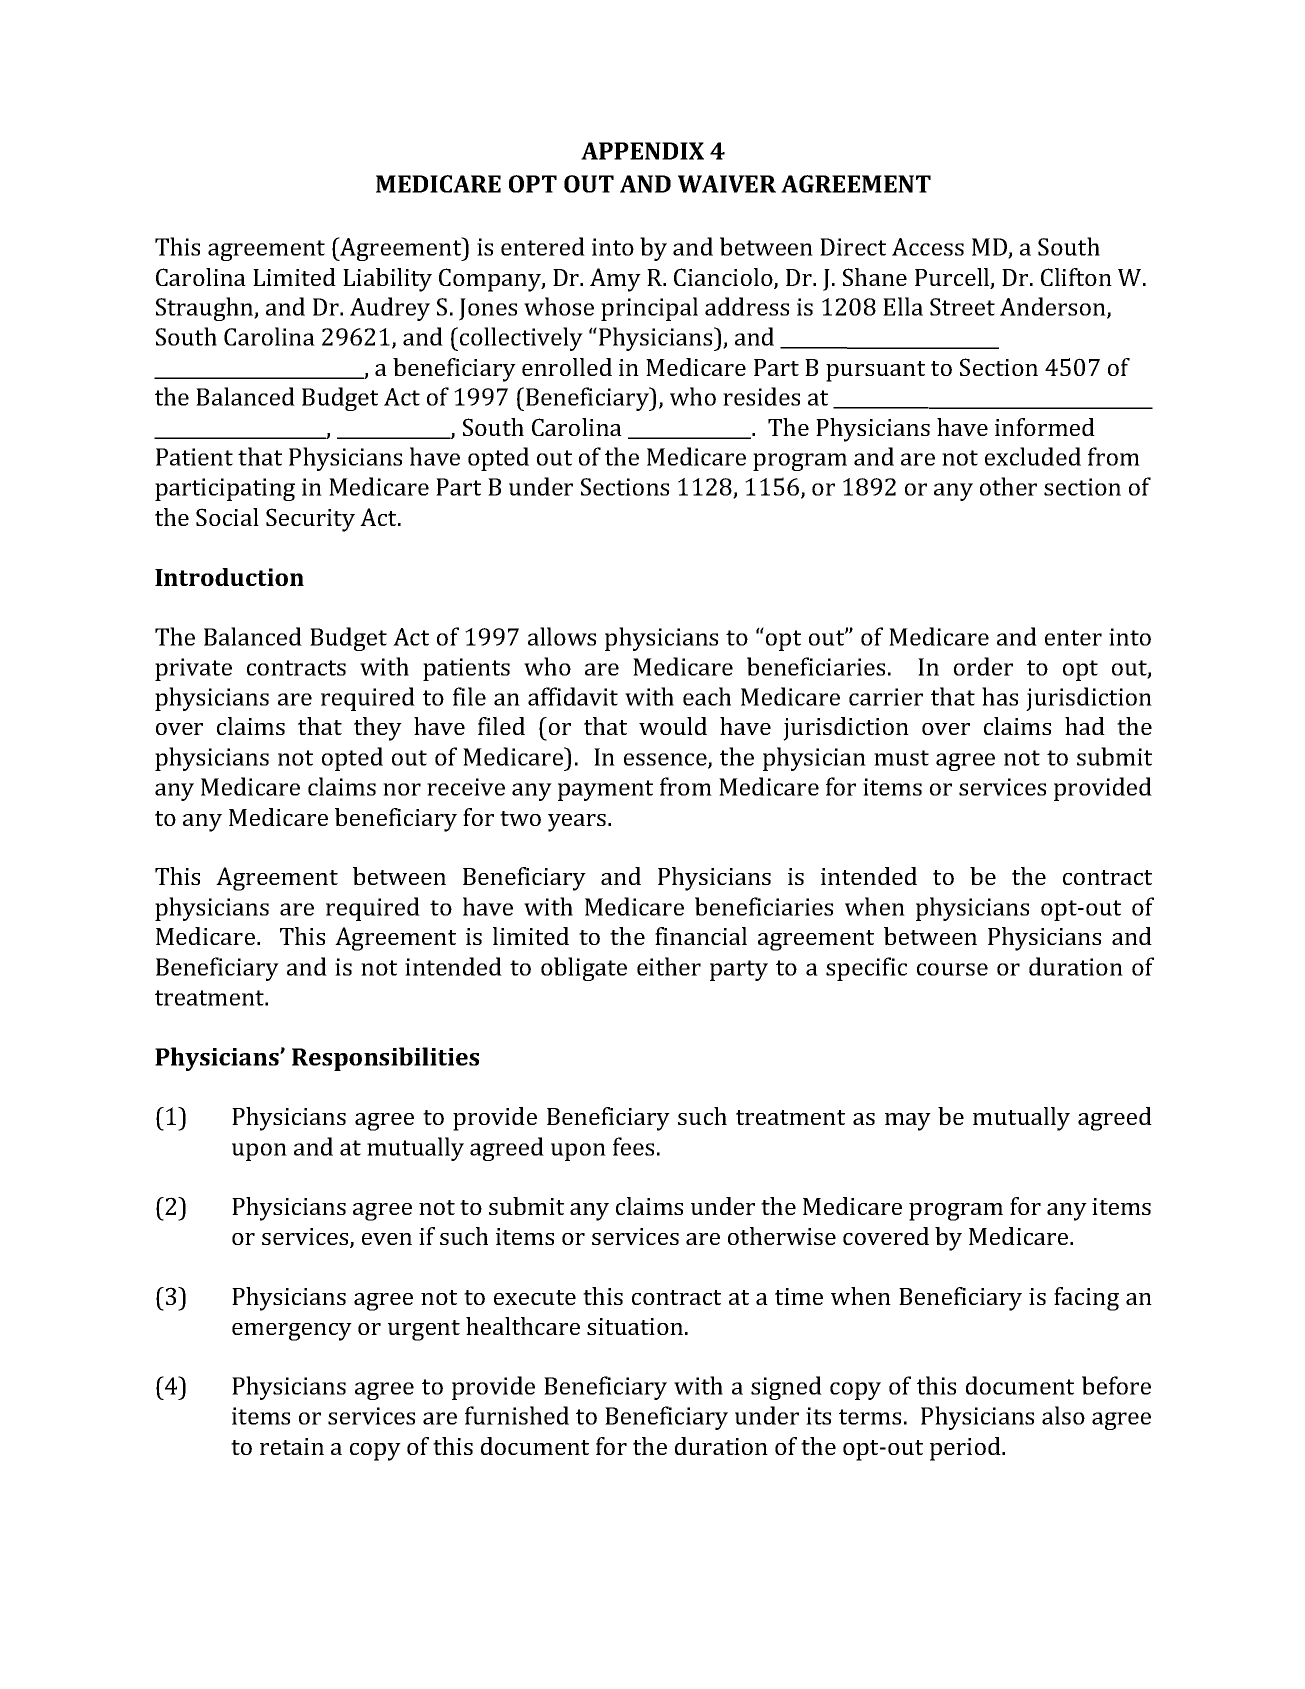 This screenshot has height=1689, width=1305. Describe the element at coordinates (605, 790) in the screenshot. I see `payment` at that location.
